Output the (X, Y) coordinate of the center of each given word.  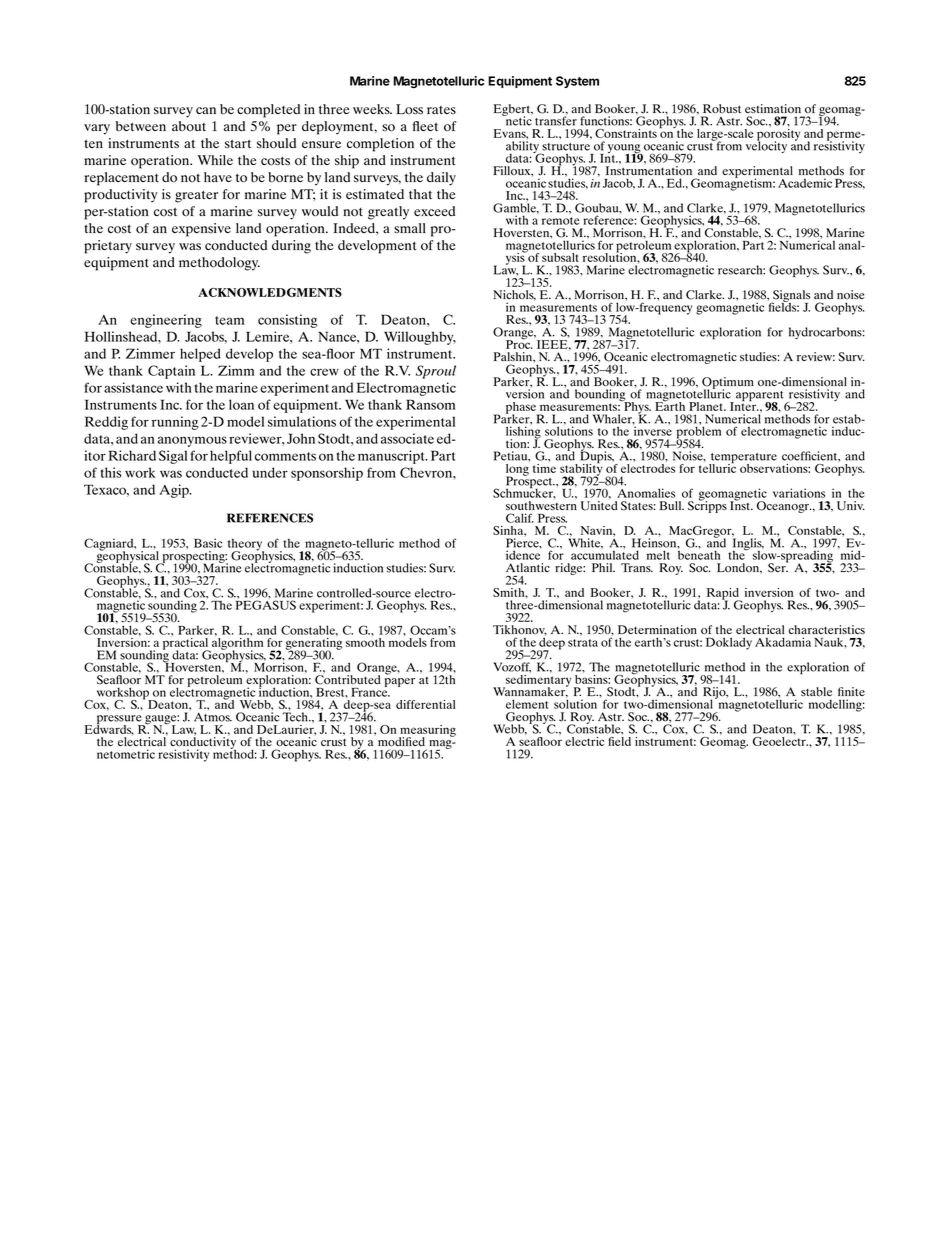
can (206, 110)
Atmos (213, 717)
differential (426, 704)
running (175, 423)
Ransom (430, 404)
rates (441, 110)
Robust (722, 109)
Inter (744, 405)
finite (851, 691)
